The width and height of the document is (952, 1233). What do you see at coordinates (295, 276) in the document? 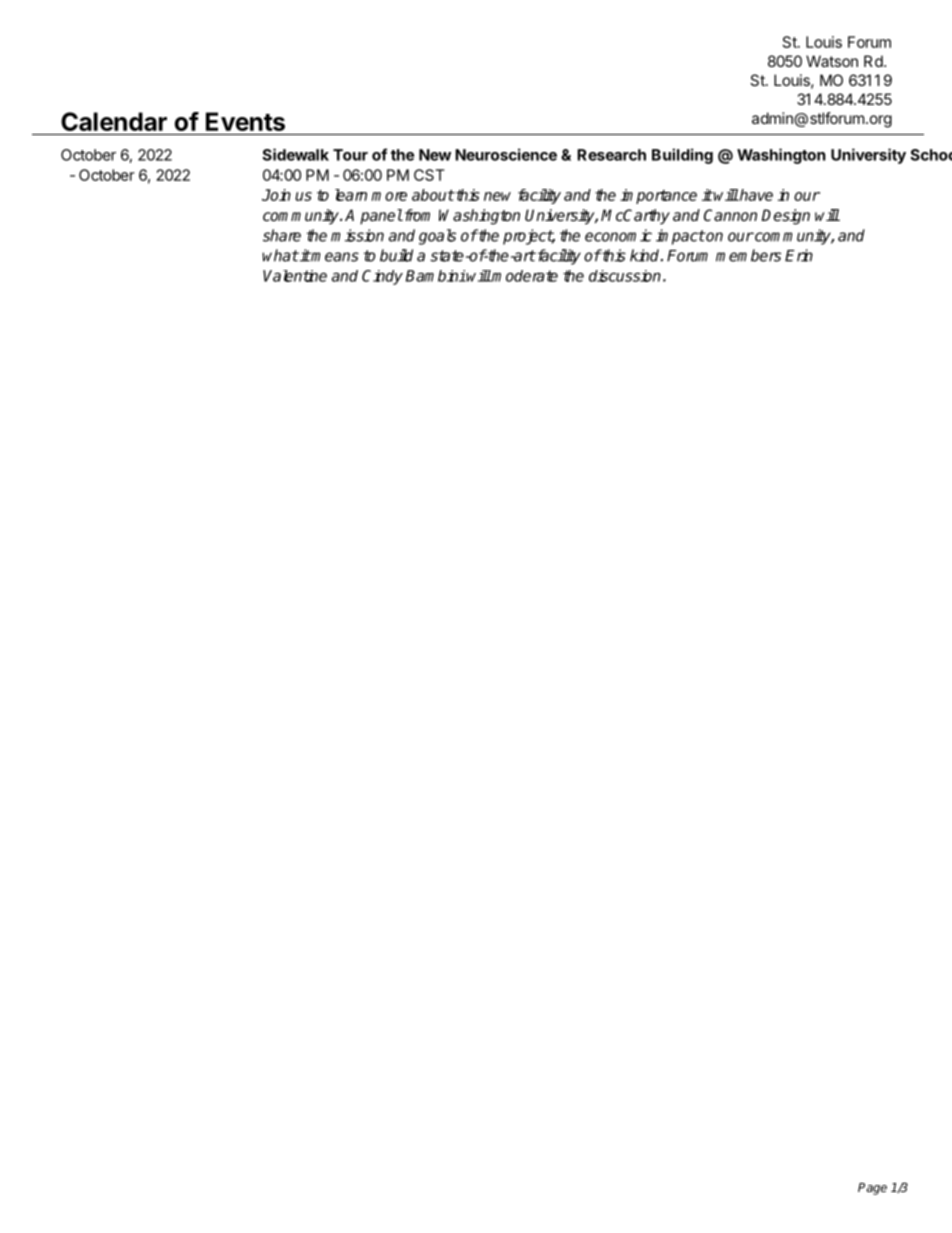
I see `Valentine` at bounding box center [295, 276].
